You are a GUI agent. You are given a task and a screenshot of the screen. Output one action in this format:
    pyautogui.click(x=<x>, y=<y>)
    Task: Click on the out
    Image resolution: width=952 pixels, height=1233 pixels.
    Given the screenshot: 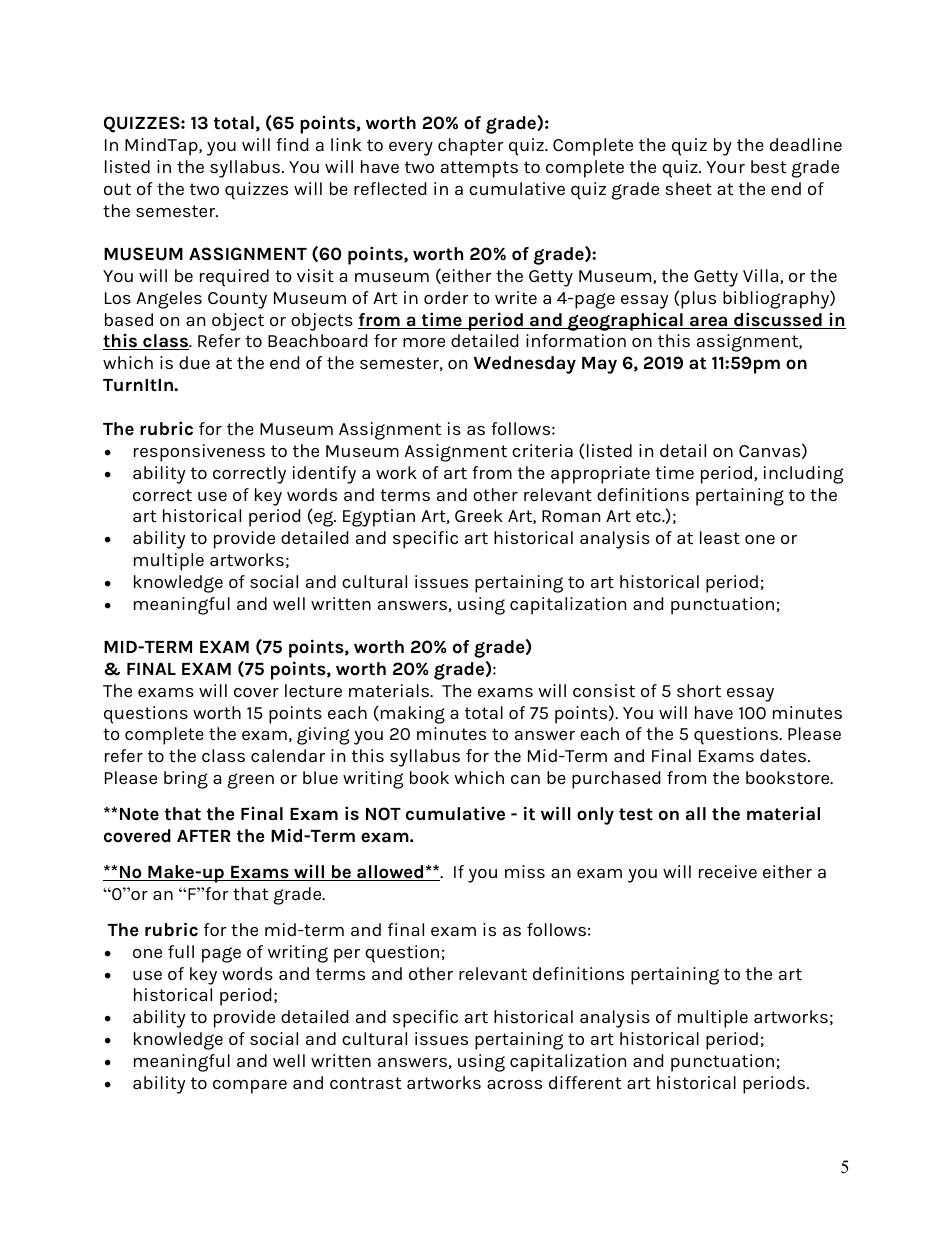 What is the action you would take?
    pyautogui.click(x=117, y=189)
